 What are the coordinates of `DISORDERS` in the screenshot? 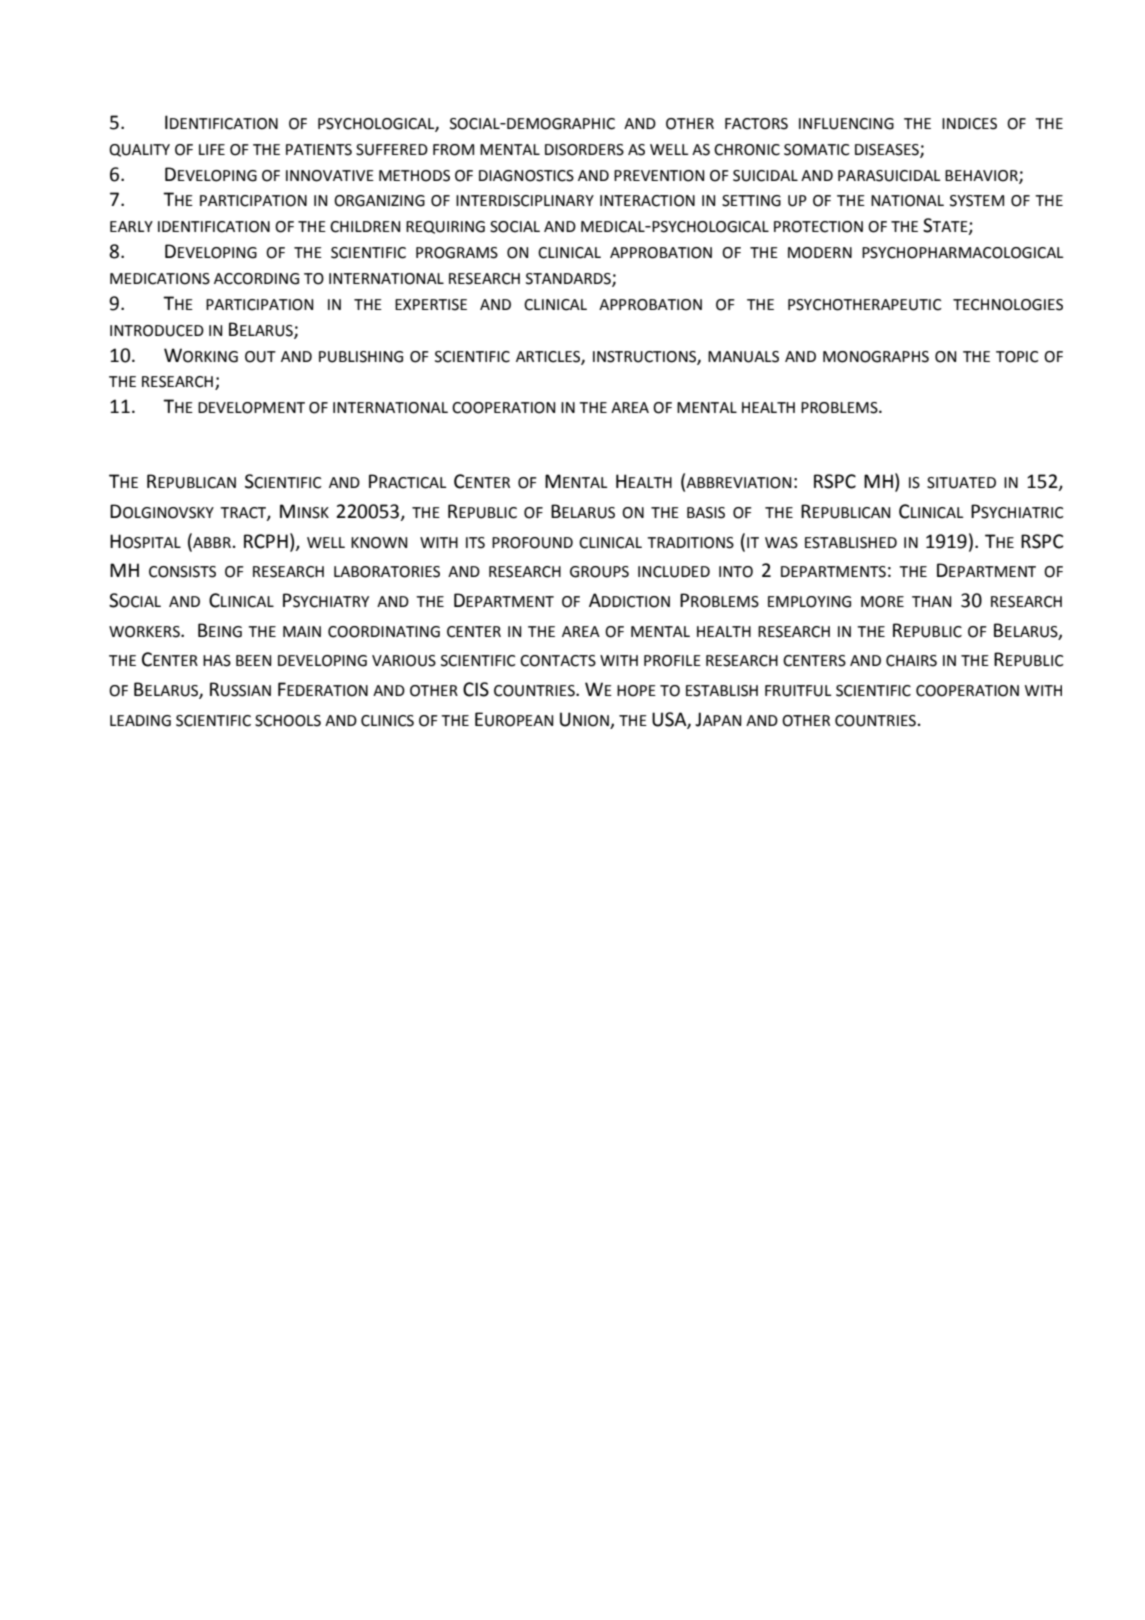 It's located at (584, 150).
